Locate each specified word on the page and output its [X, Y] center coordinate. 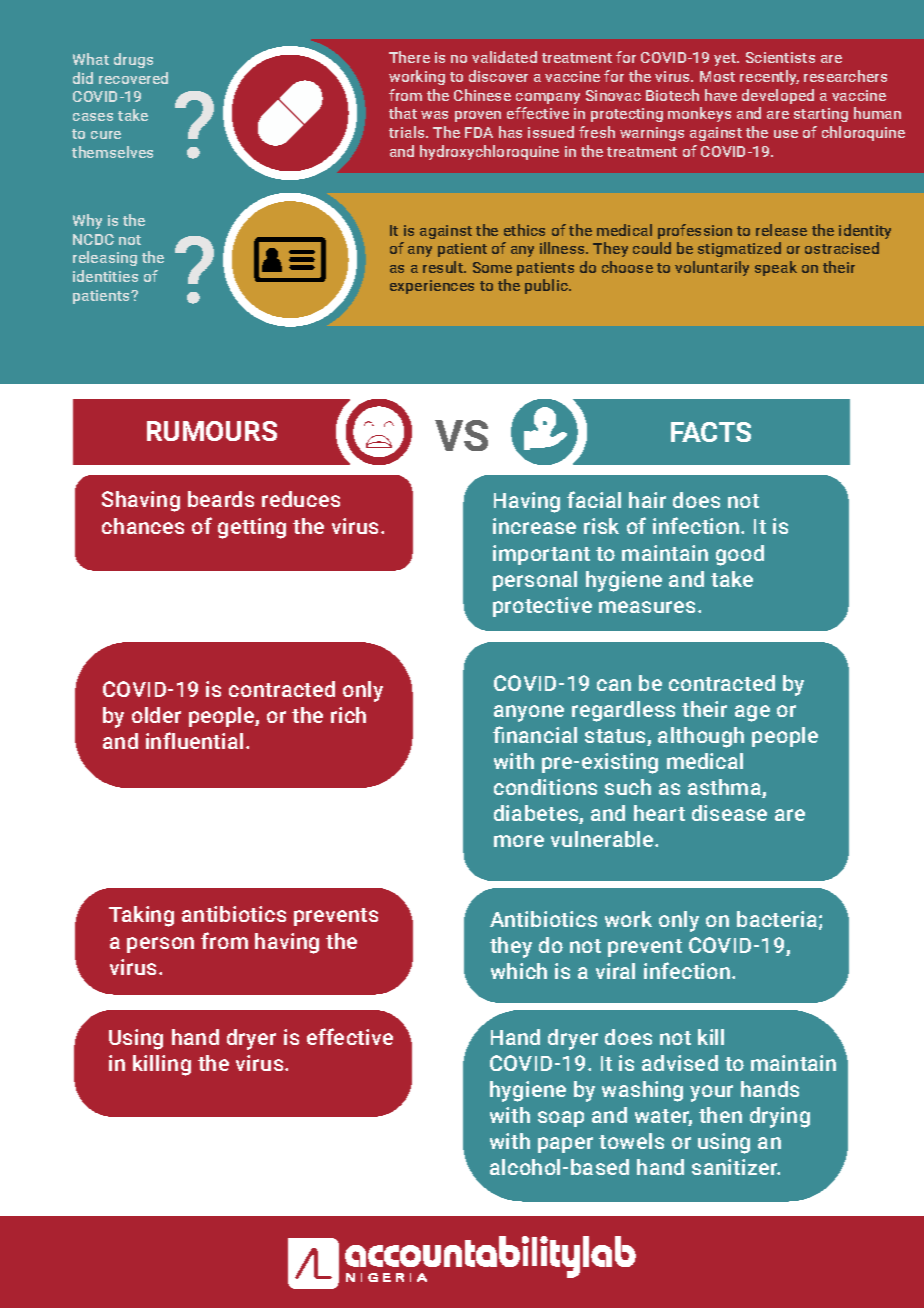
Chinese [482, 95]
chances [143, 526]
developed [778, 96]
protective [542, 607]
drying [780, 1117]
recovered [133, 78]
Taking [141, 916]
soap [561, 1119]
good [740, 555]
